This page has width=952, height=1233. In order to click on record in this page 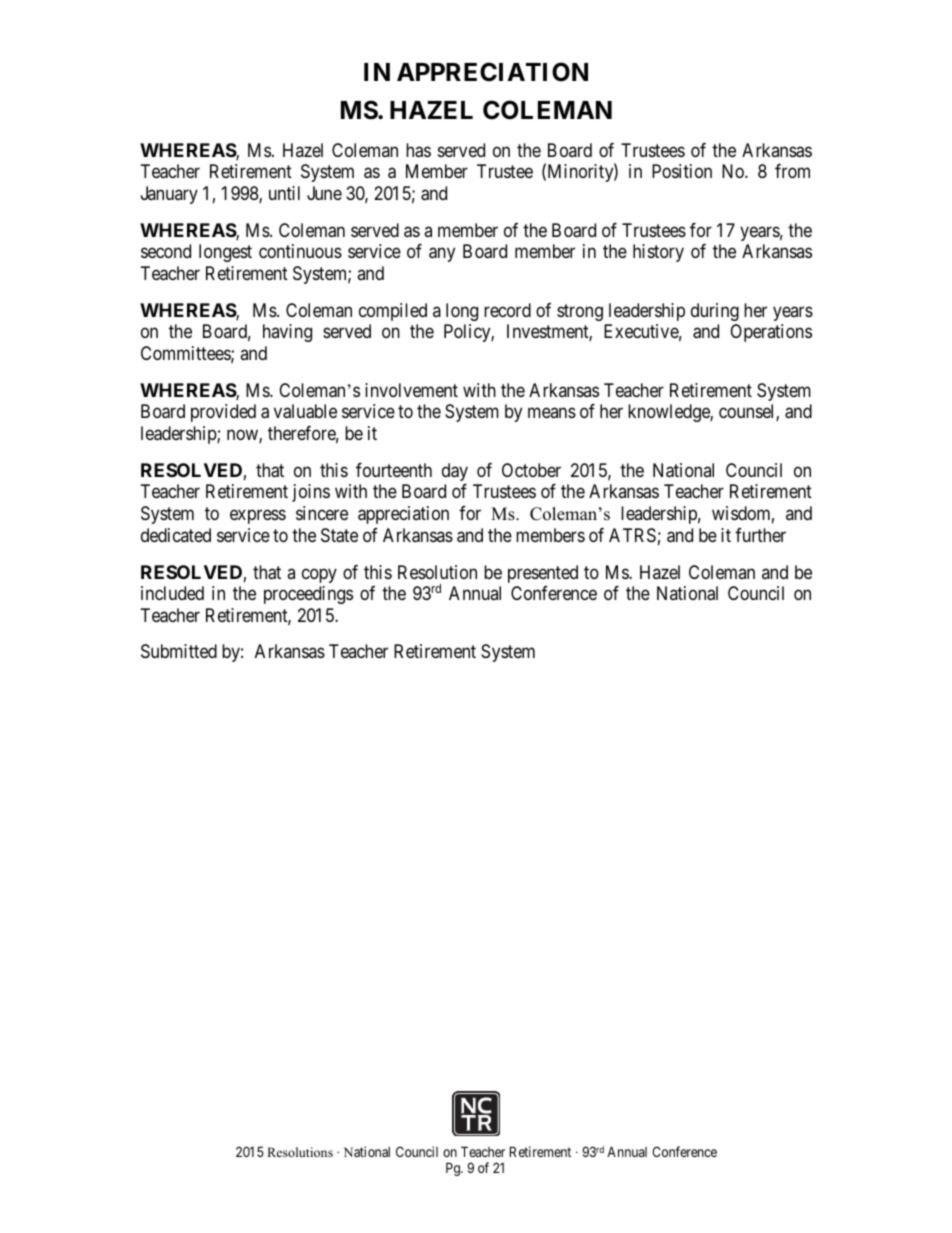, I will do `click(507, 310)`.
